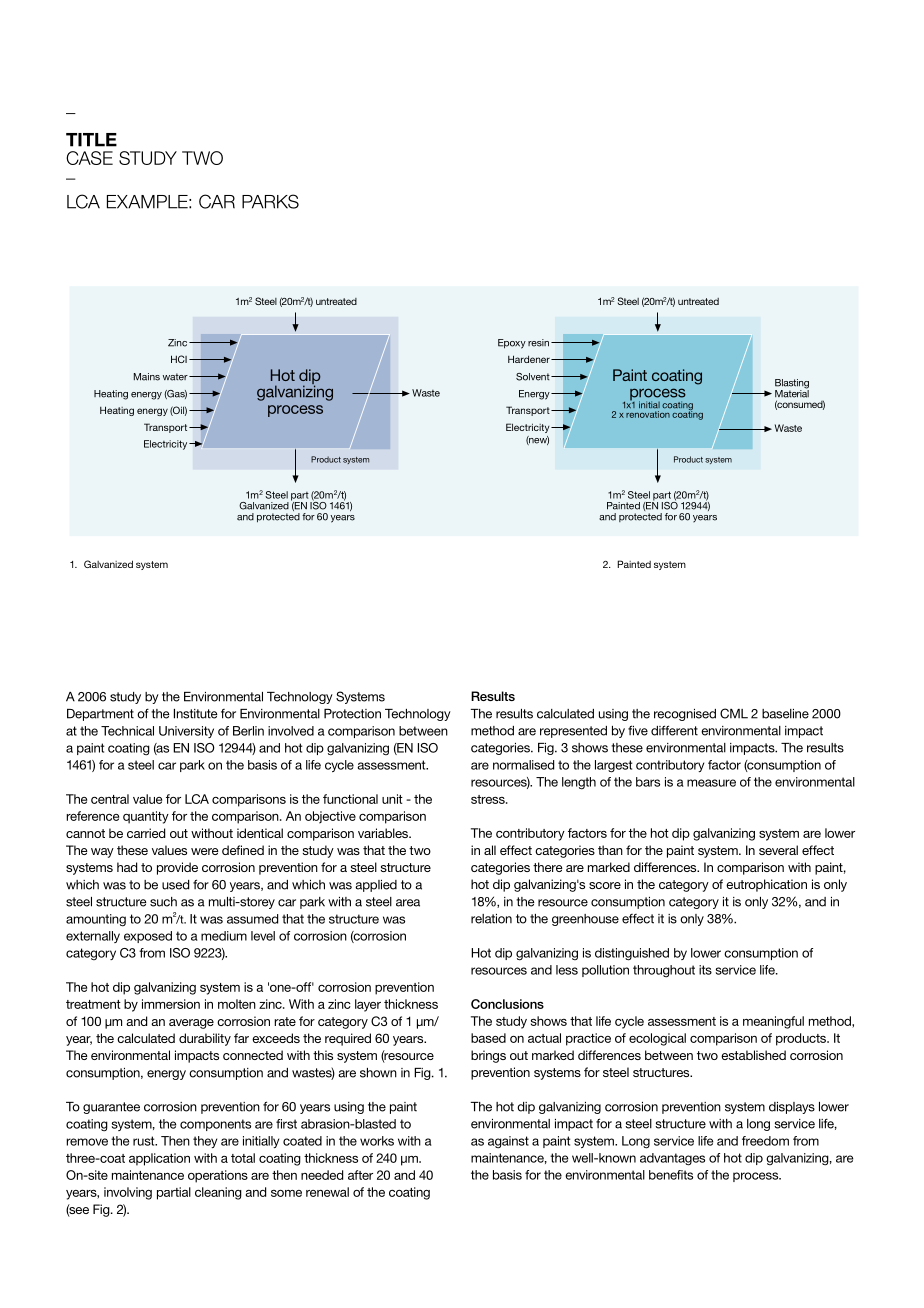 The height and width of the screenshot is (1308, 924). I want to click on such, so click(163, 902).
